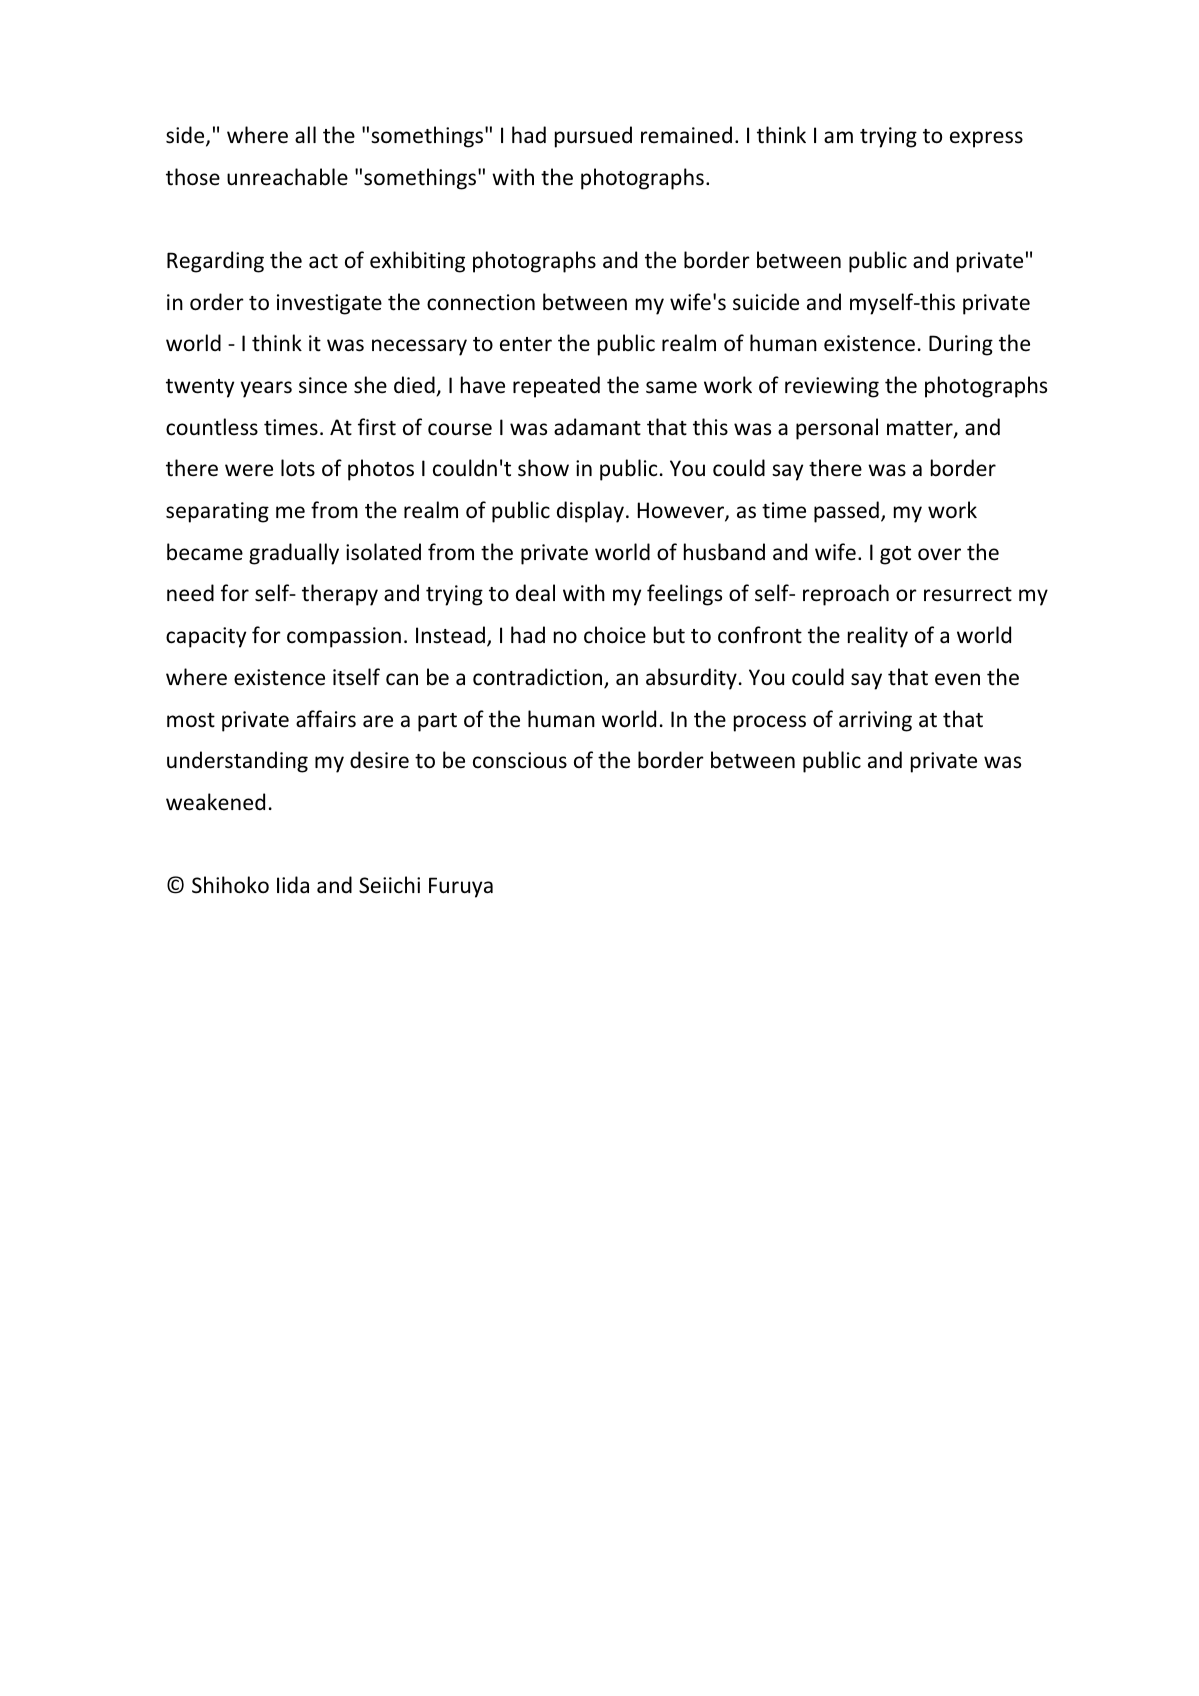 The height and width of the page is (1696, 1199). I want to click on pursued, so click(593, 137).
